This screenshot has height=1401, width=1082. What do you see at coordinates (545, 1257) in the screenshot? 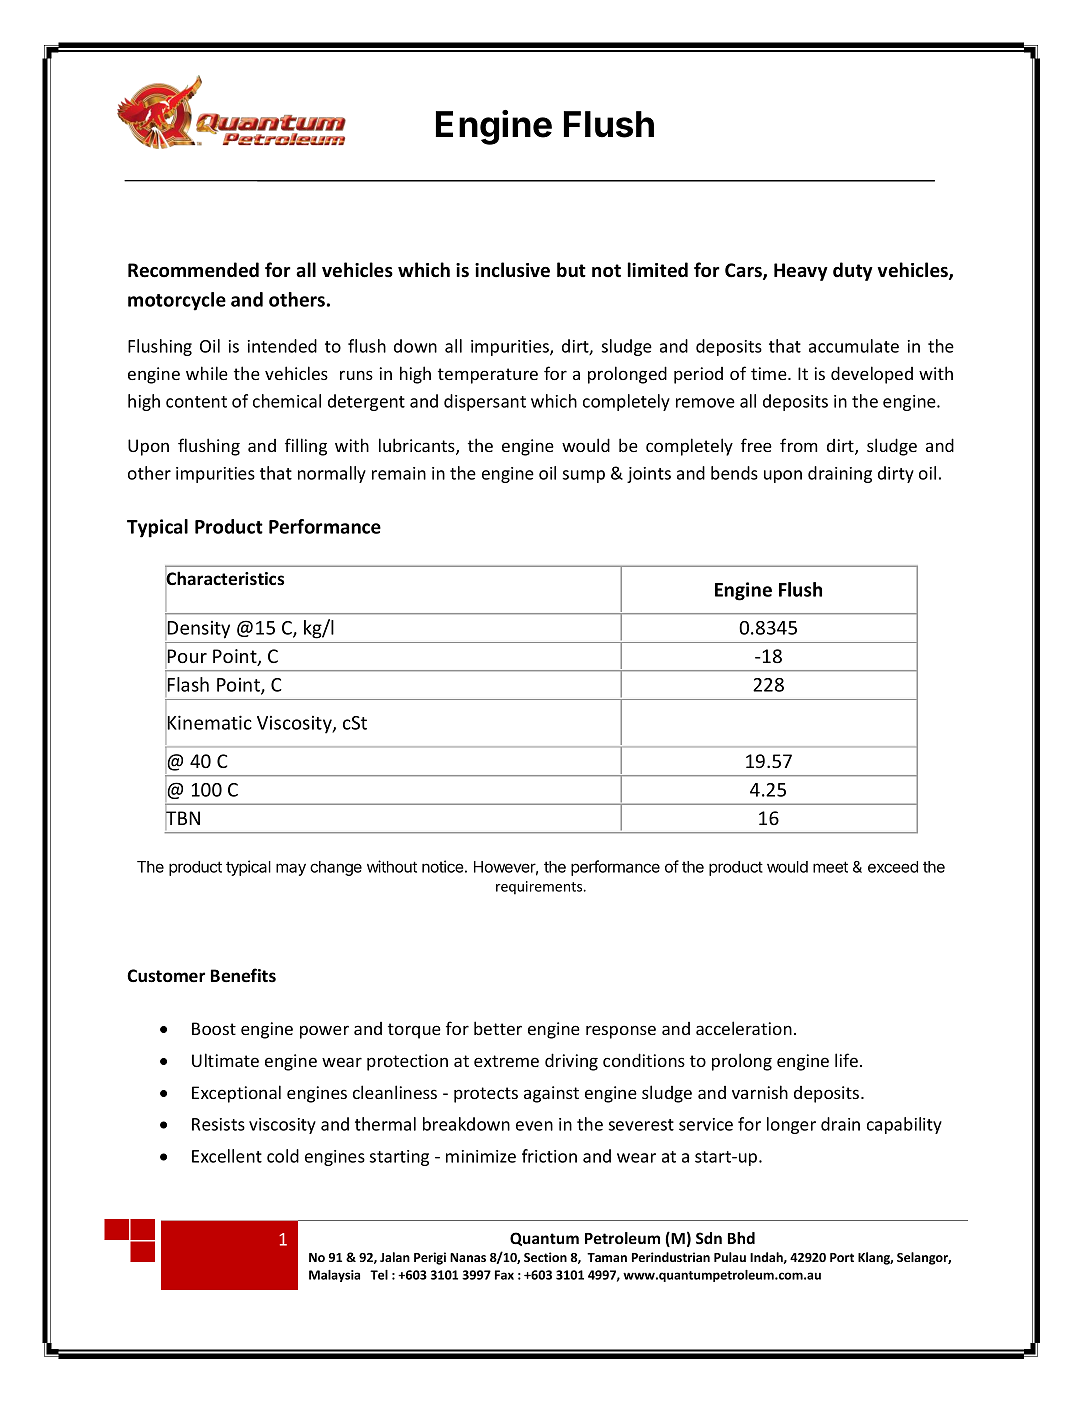
I see `Section` at bounding box center [545, 1257].
